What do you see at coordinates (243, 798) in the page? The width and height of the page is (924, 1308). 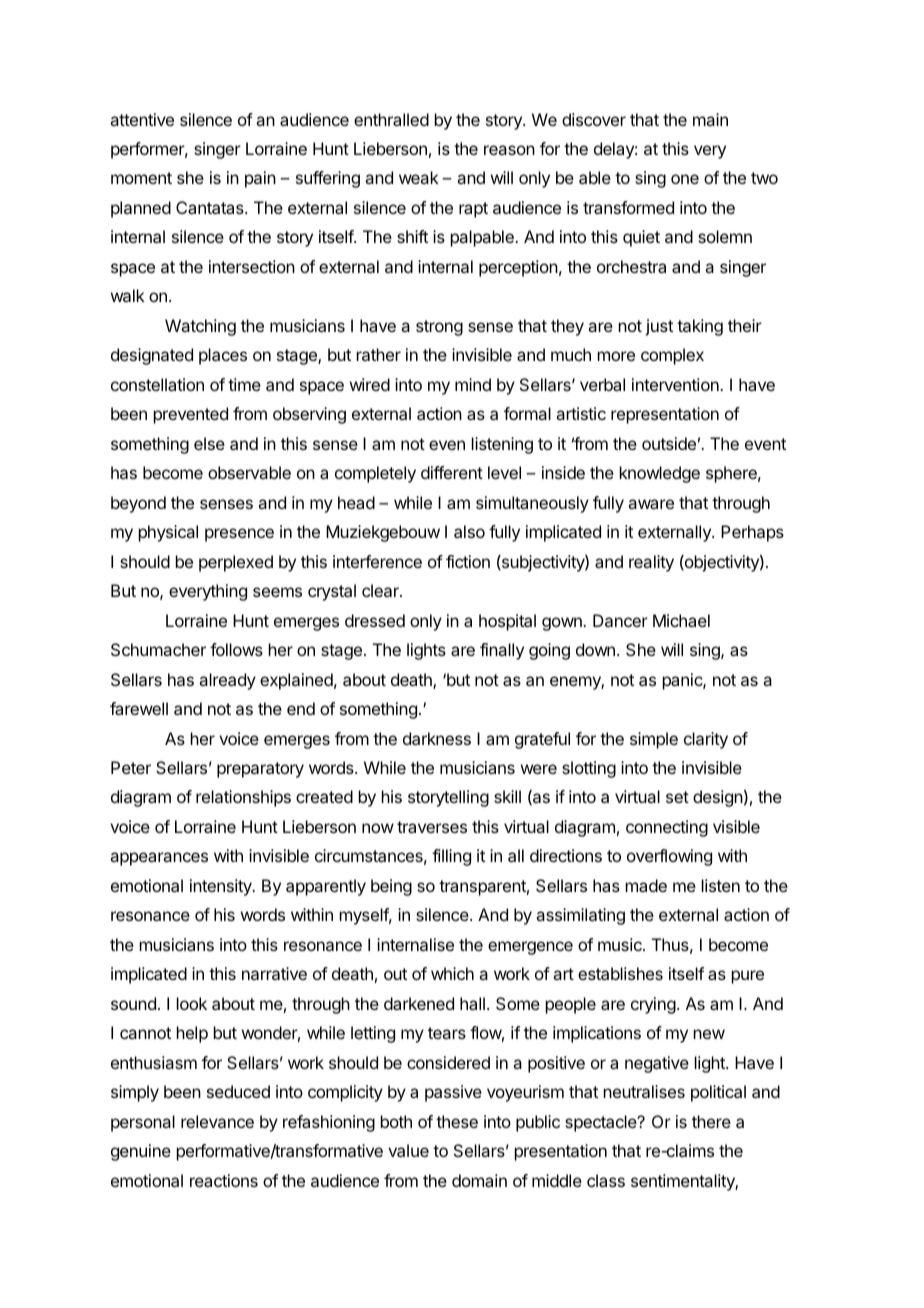 I see `relationships` at bounding box center [243, 798].
